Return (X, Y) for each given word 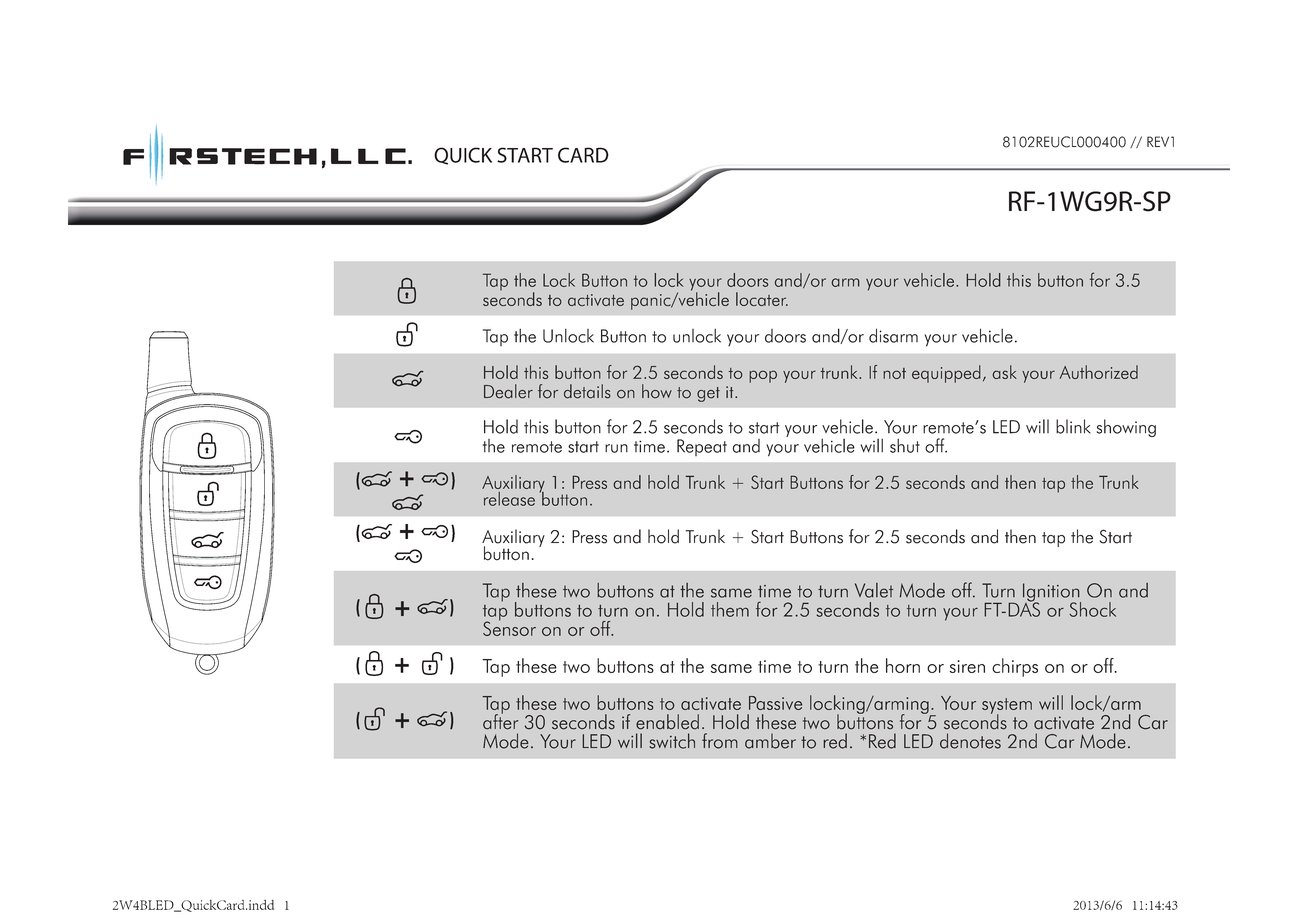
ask (1005, 372)
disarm (893, 335)
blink (1073, 426)
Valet (874, 590)
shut (905, 446)
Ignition (1052, 593)
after (500, 721)
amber (770, 741)
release (509, 499)
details (587, 391)
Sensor (509, 627)
